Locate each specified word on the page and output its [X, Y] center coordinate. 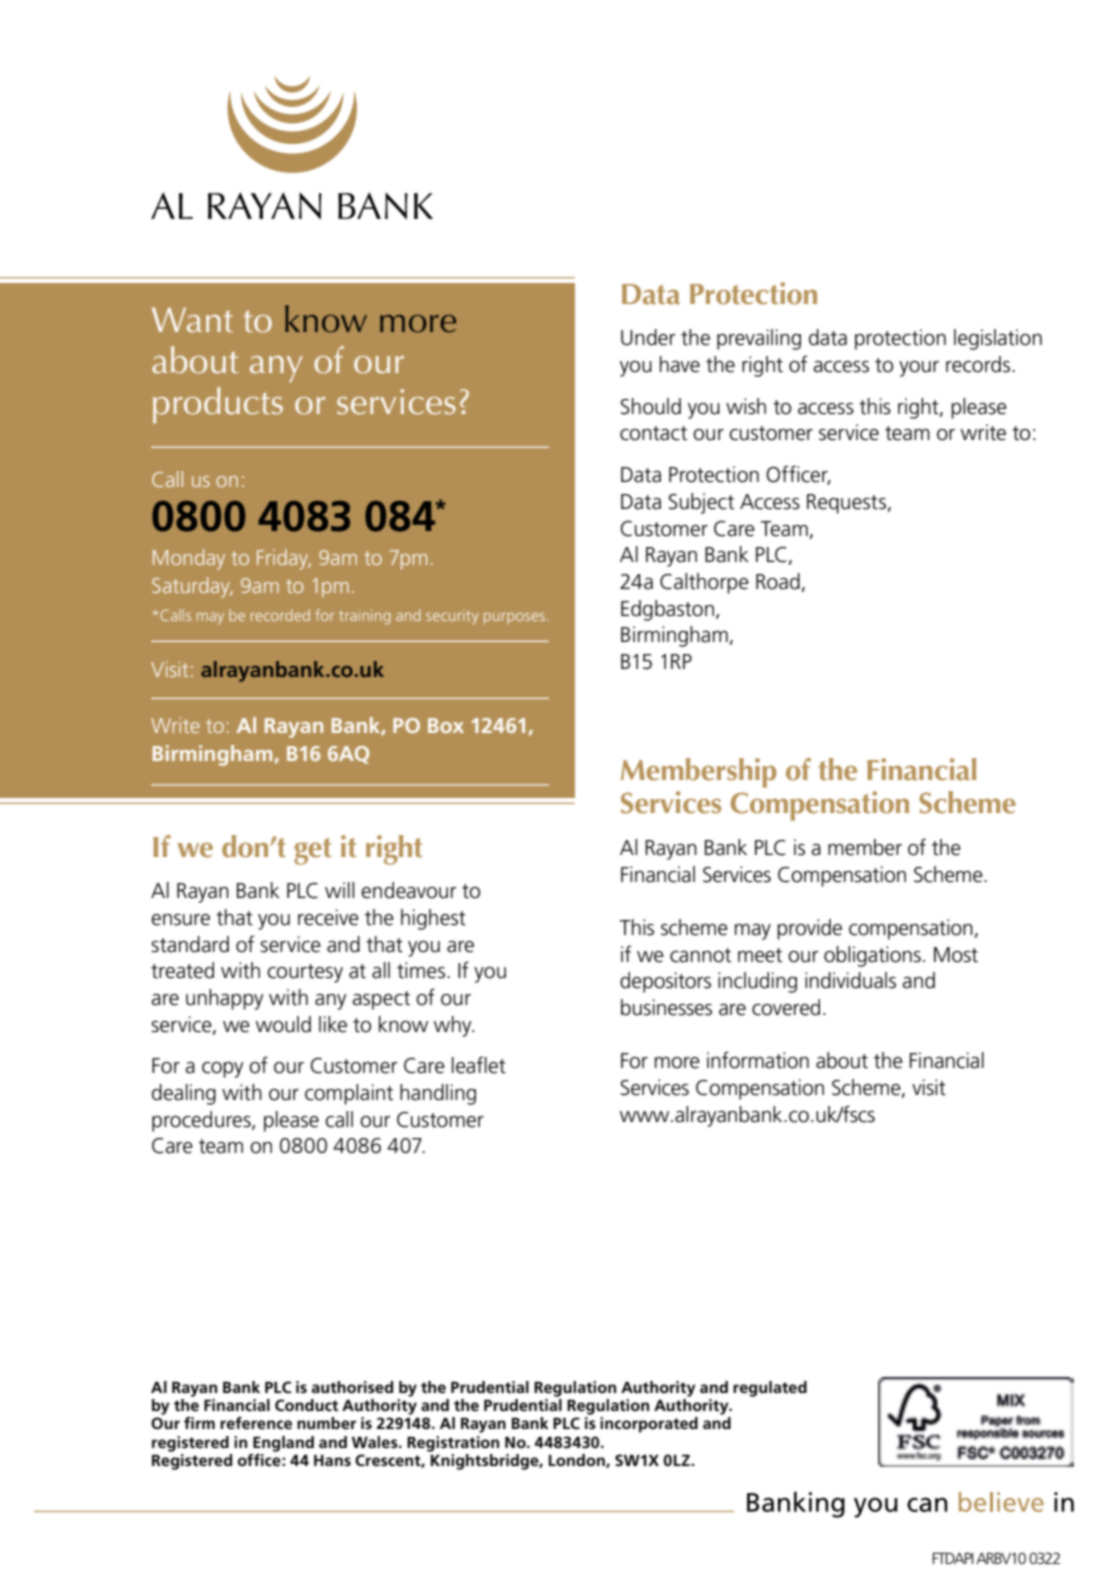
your [919, 369]
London [578, 1461]
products [218, 405]
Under [648, 337]
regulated [770, 1389]
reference [256, 1423]
